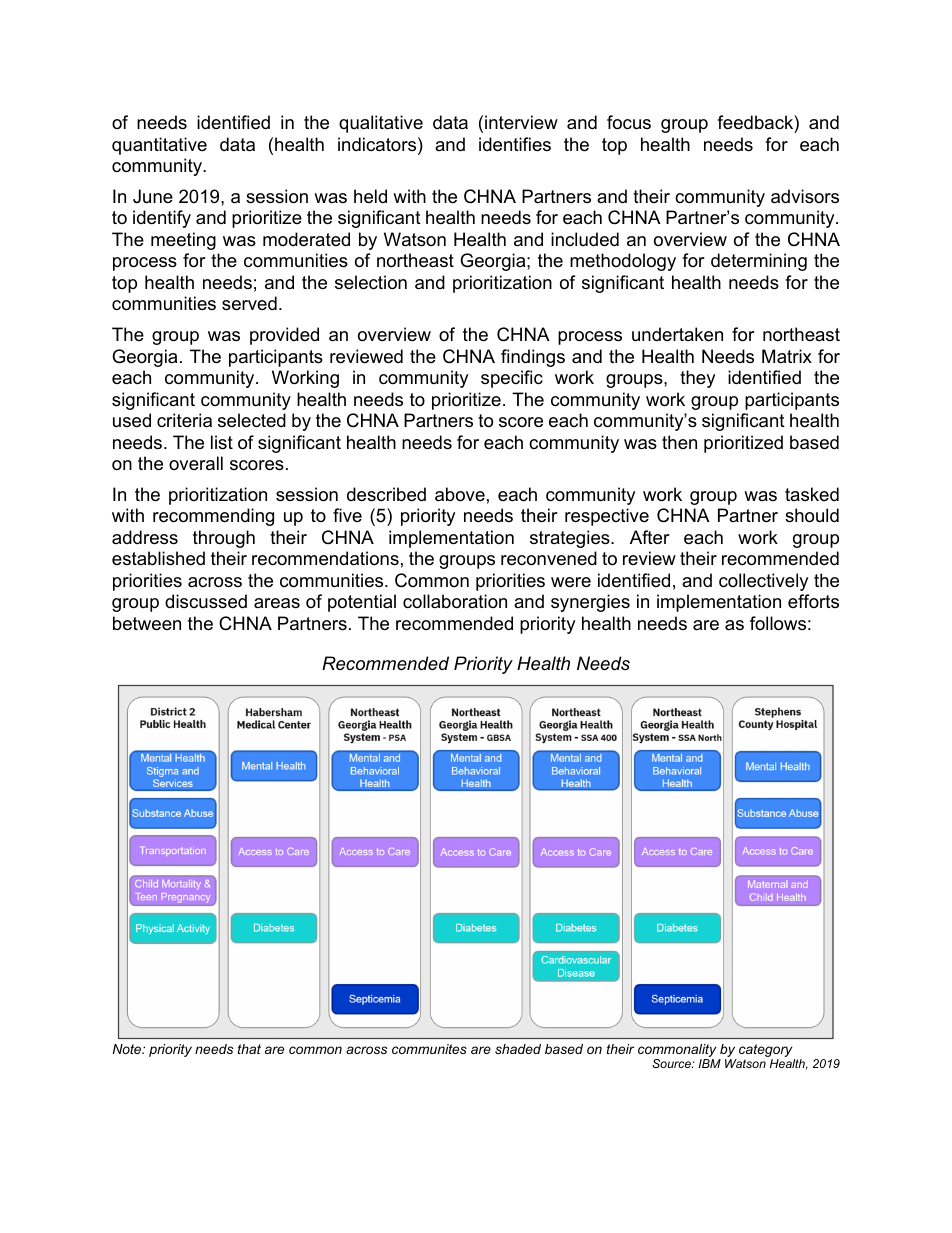  I want to click on collectively, so click(763, 582).
